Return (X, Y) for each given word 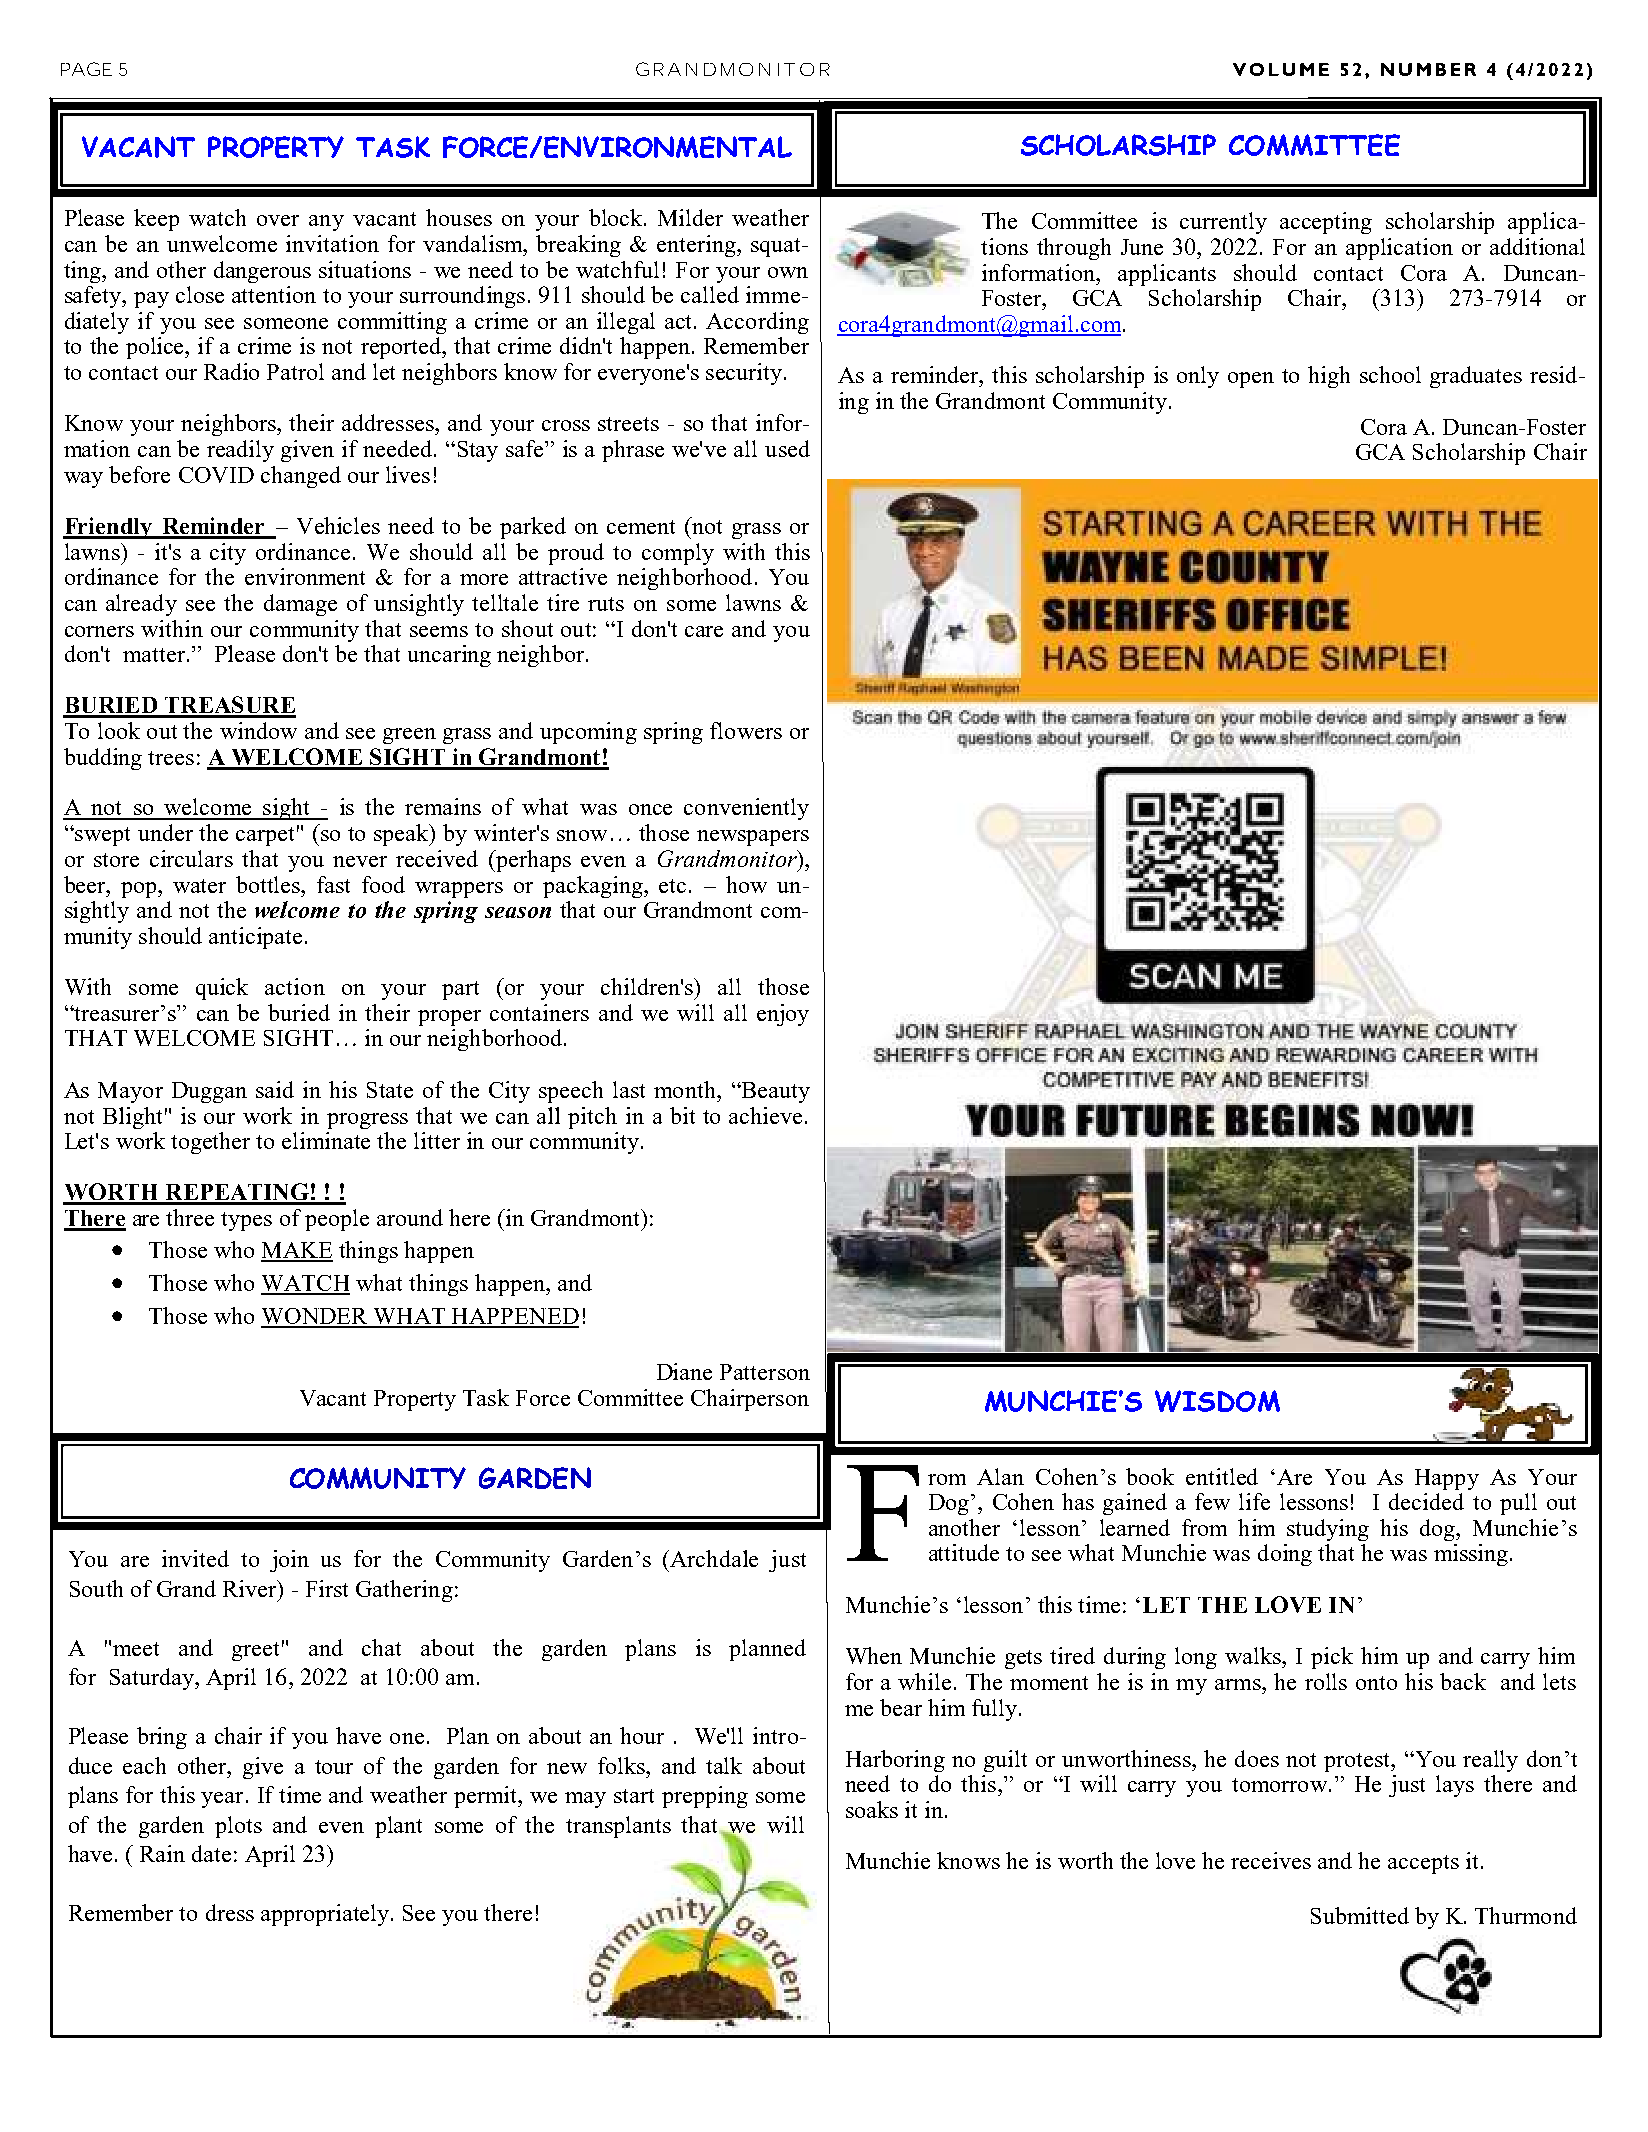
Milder (690, 217)
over (278, 220)
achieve (765, 1115)
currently (1223, 223)
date (211, 1853)
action (295, 986)
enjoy (783, 1015)
